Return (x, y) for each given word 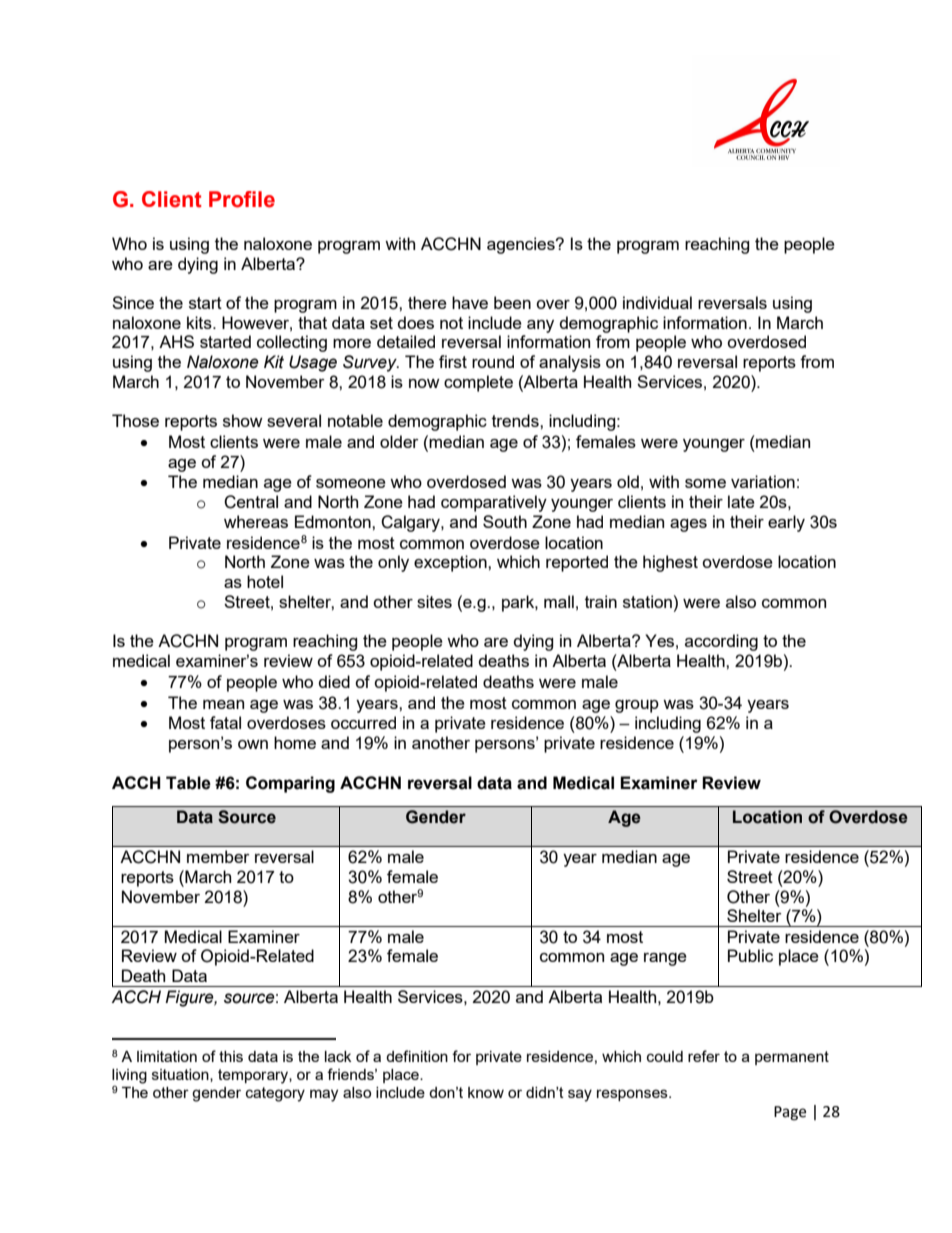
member (218, 856)
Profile (242, 199)
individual (657, 302)
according (721, 642)
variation (763, 481)
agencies (522, 245)
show (243, 420)
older (399, 441)
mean (223, 704)
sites (434, 601)
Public (750, 955)
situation (181, 1075)
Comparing (290, 784)
